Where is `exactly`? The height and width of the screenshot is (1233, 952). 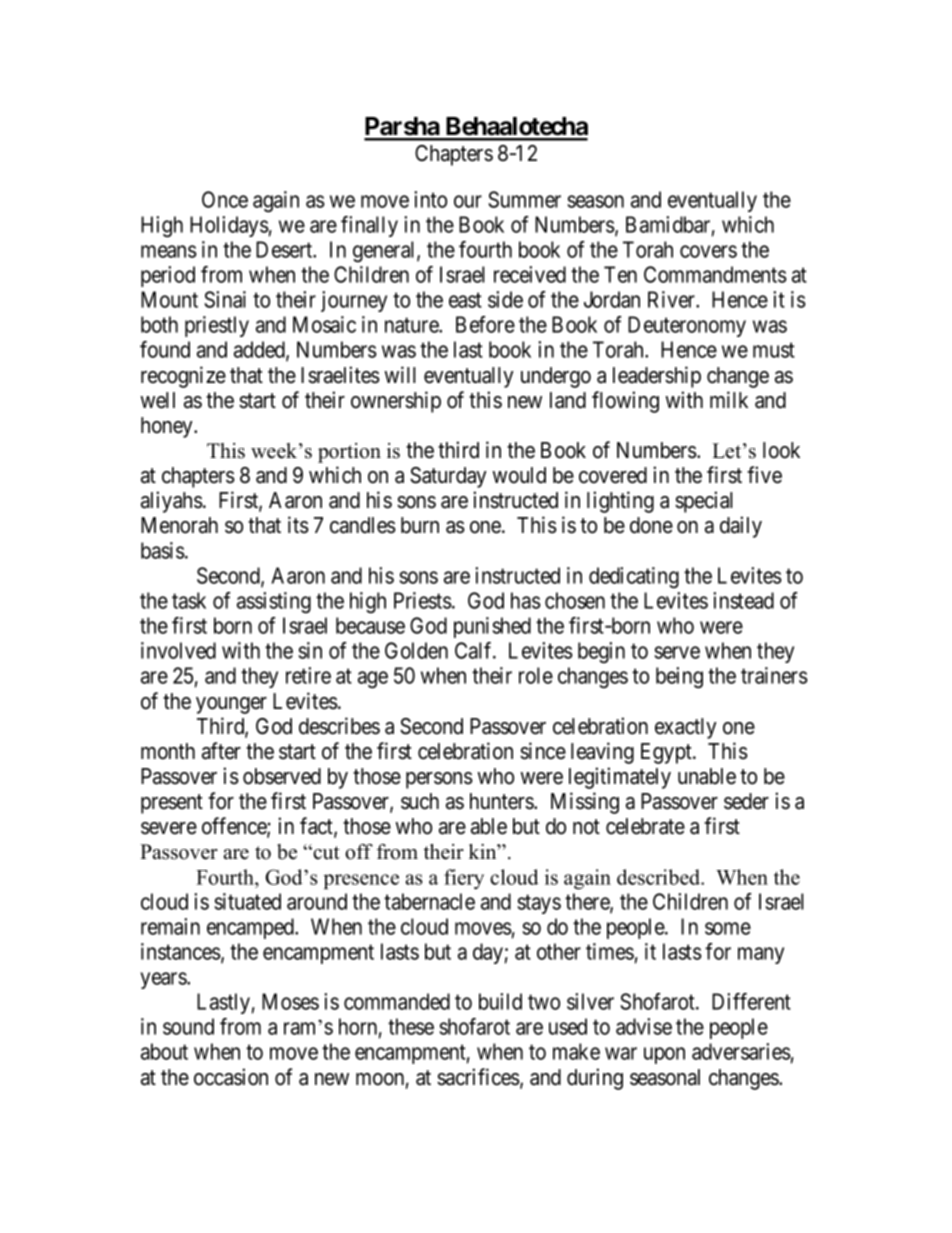 exactly is located at coordinates (686, 728).
